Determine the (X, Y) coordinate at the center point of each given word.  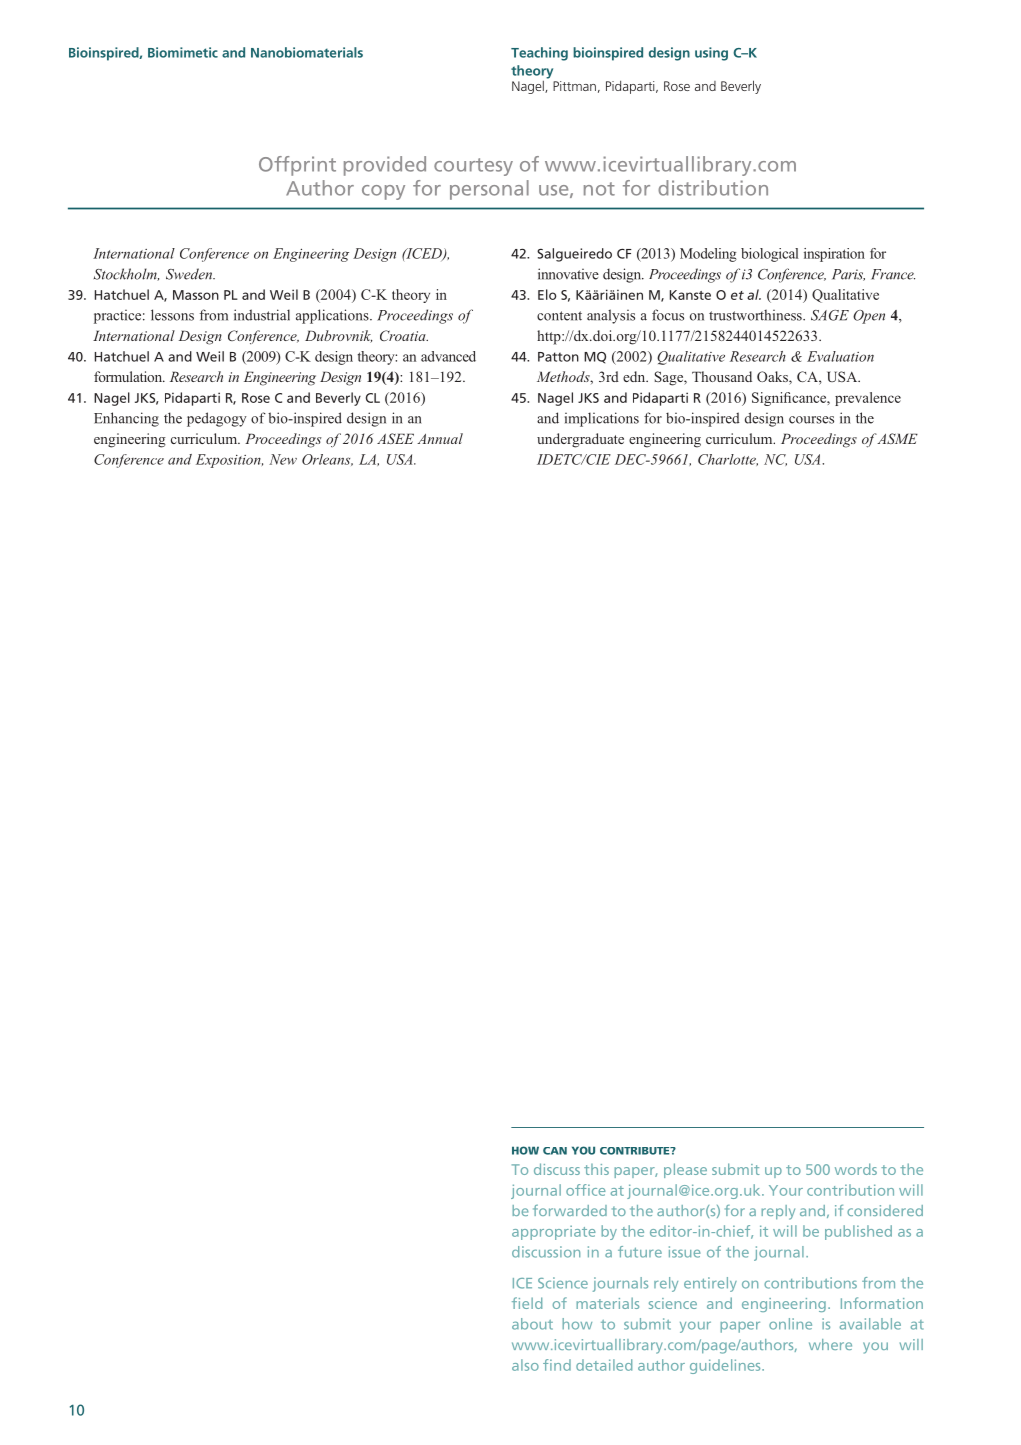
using (711, 54)
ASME (896, 438)
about (532, 1324)
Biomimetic (183, 52)
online (790, 1324)
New (283, 459)
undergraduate (580, 440)
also (525, 1365)
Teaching (539, 54)
